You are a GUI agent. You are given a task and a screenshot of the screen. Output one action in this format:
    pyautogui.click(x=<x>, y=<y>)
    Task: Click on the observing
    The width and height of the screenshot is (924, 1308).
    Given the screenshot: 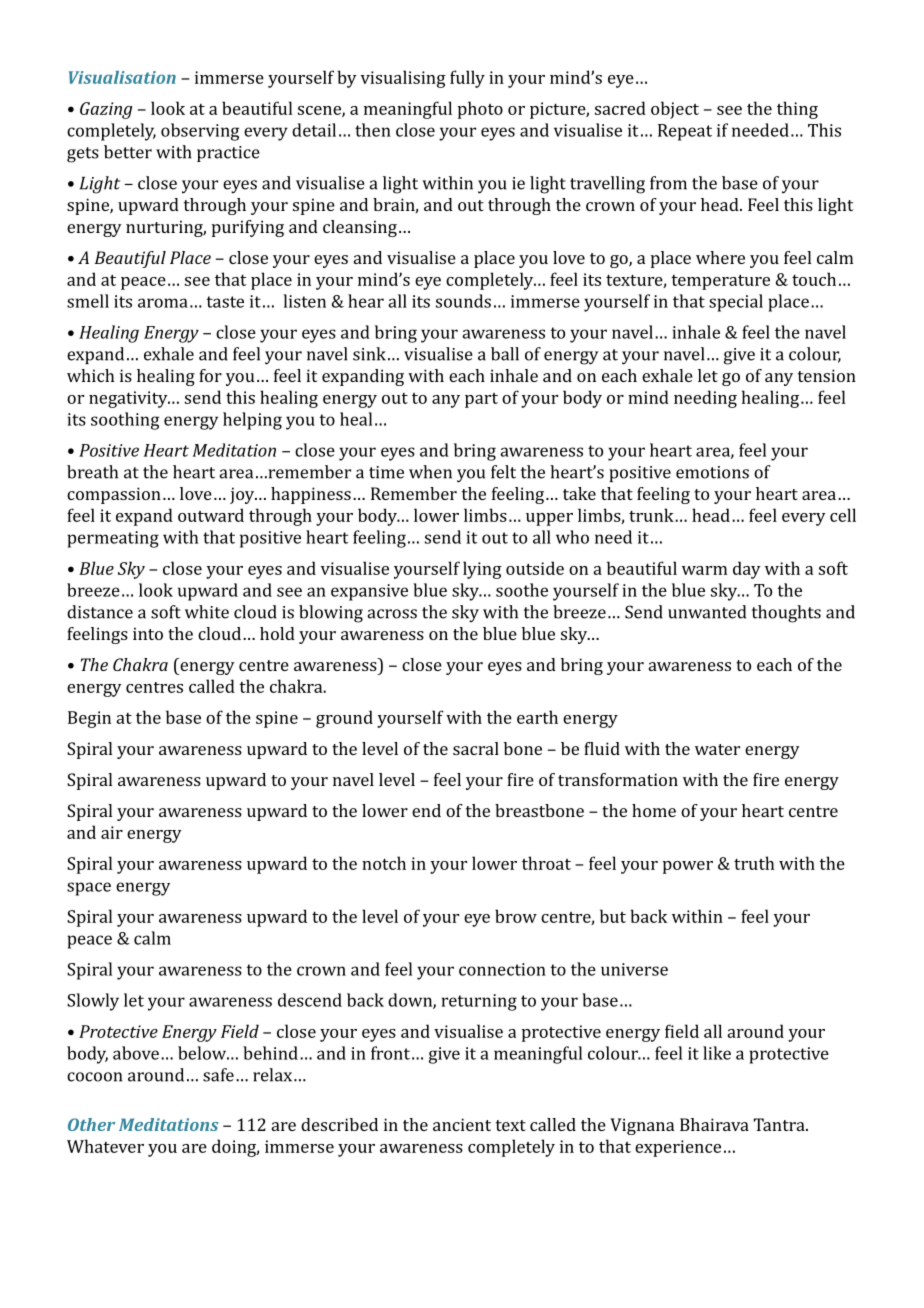 What is the action you would take?
    pyautogui.click(x=200, y=132)
